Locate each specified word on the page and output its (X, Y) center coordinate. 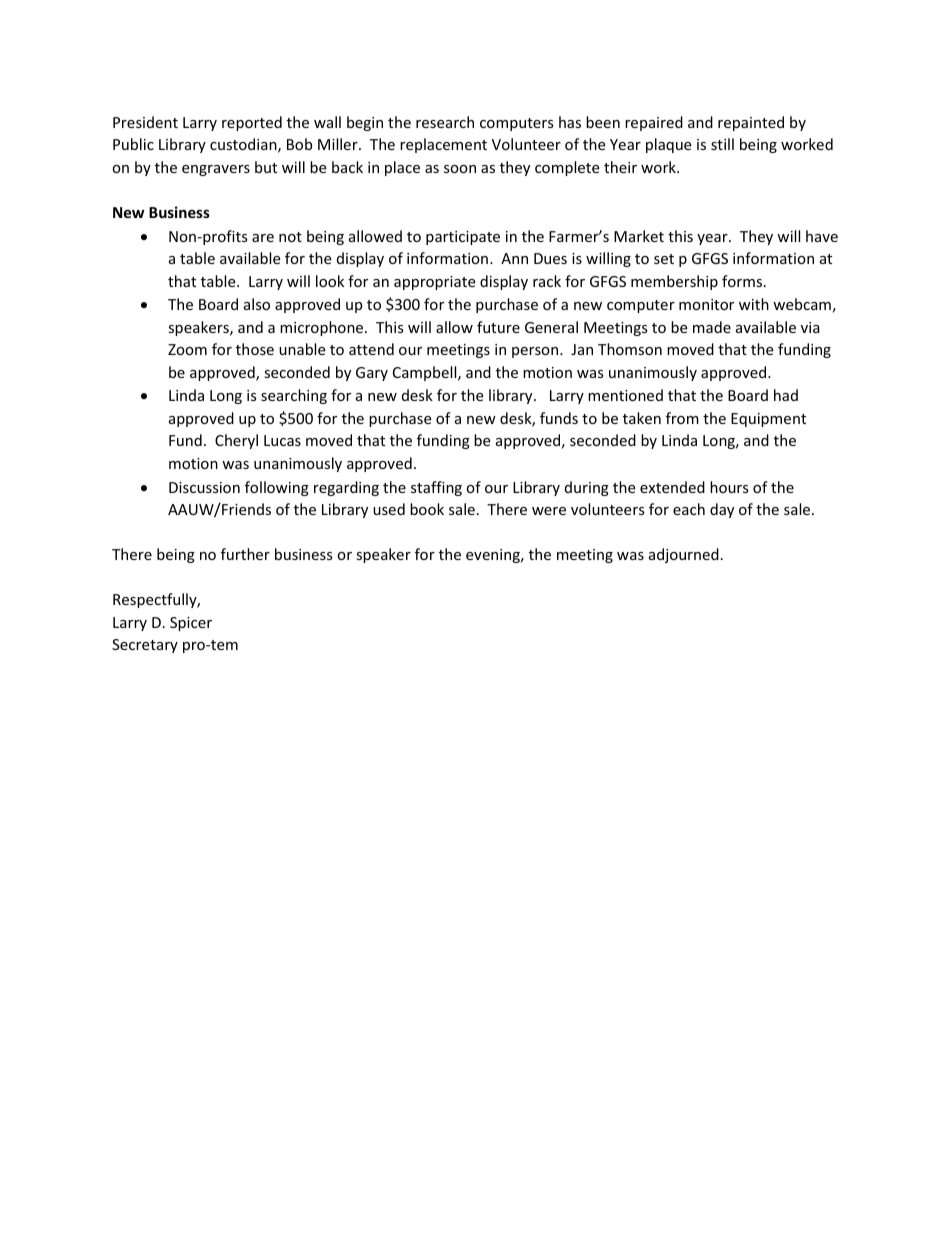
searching (294, 396)
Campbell (426, 373)
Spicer (191, 624)
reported (252, 123)
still (722, 144)
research (445, 122)
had (786, 395)
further (245, 554)
